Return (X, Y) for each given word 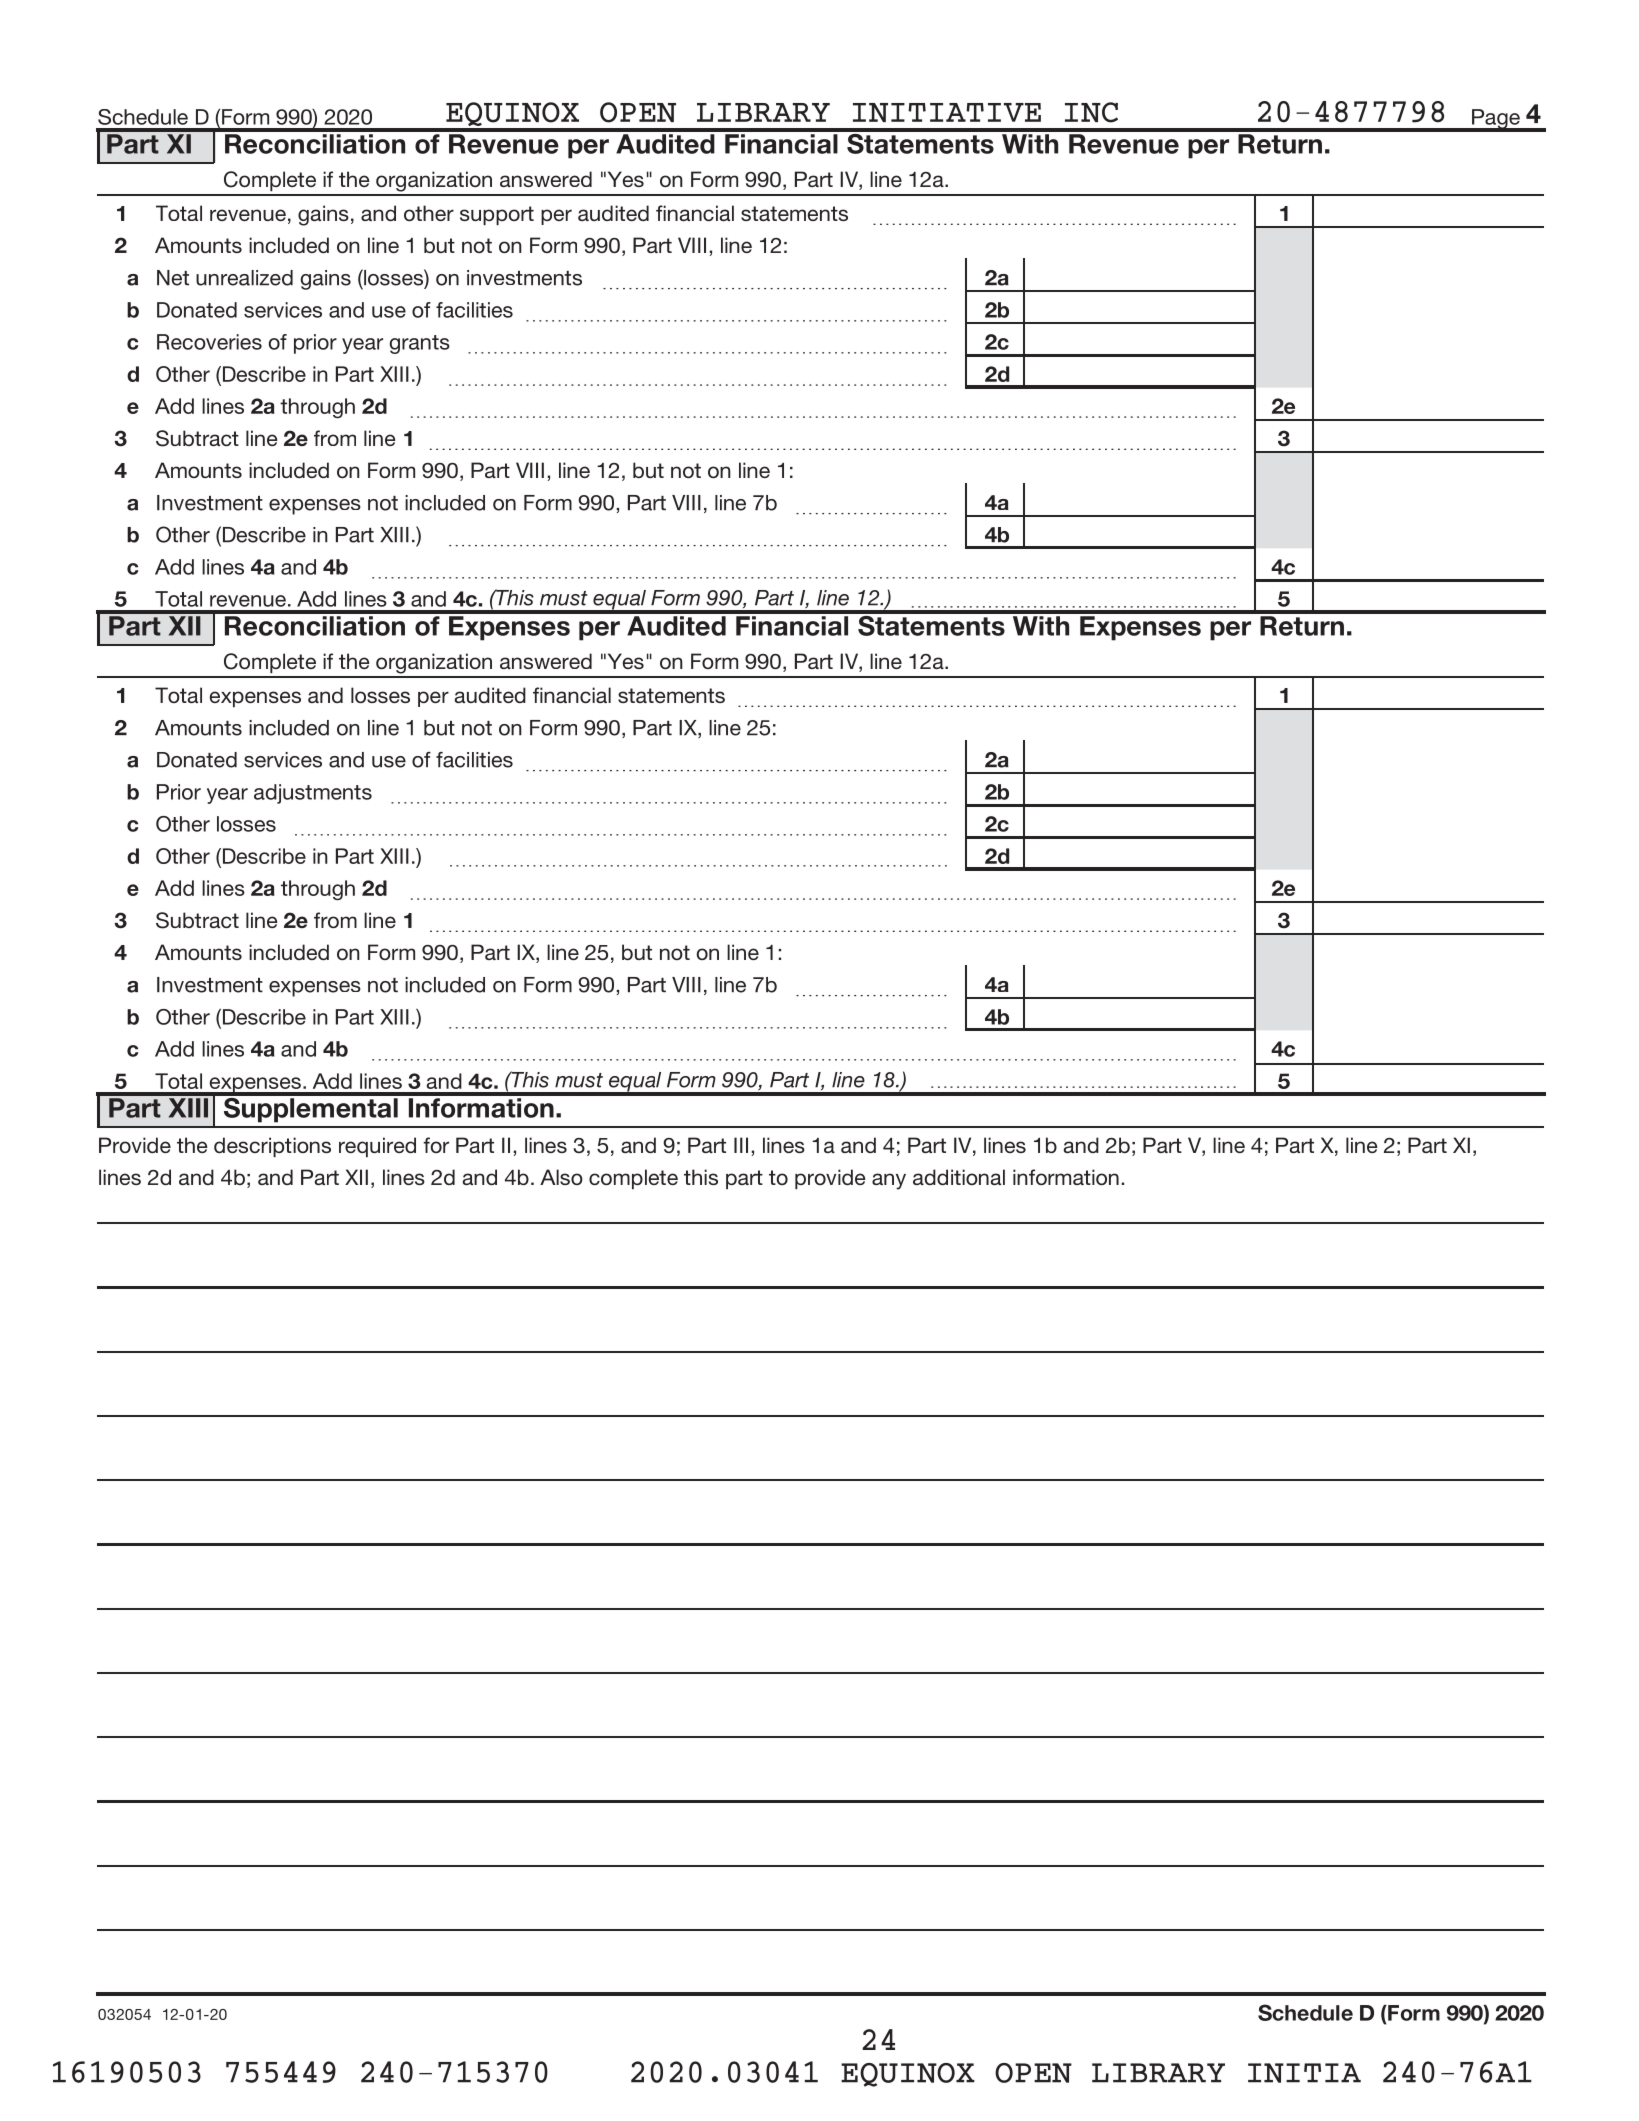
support (497, 215)
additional (959, 1177)
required (377, 1147)
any (889, 1181)
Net (173, 278)
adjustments (313, 794)
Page (1496, 120)
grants (420, 344)
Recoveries (209, 342)
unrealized (244, 278)
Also (561, 1177)
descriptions (272, 1147)
